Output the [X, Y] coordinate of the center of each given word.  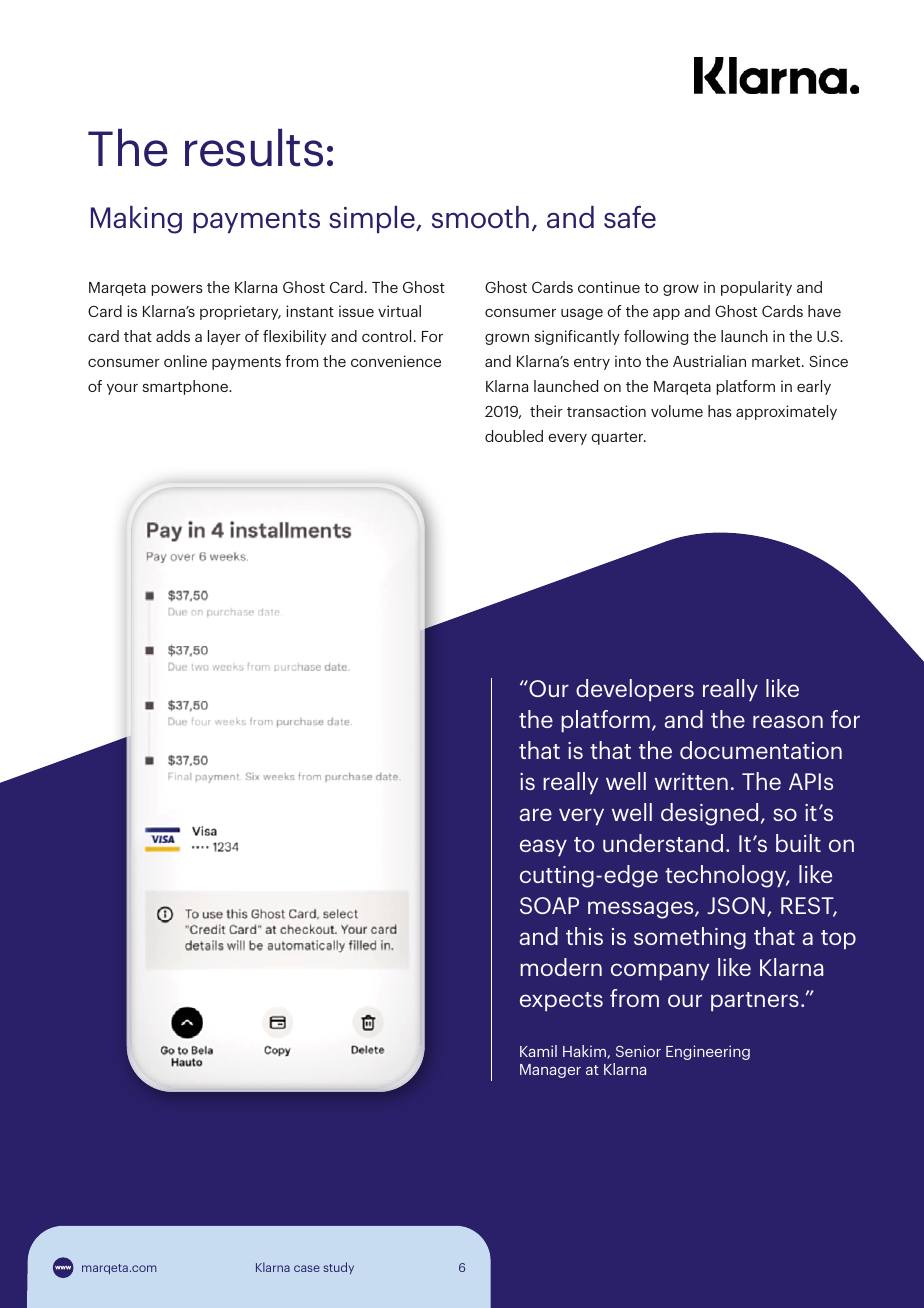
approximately [786, 412]
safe [630, 216]
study [338, 1268]
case [307, 1268]
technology [727, 876]
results [254, 148]
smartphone [186, 387]
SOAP [549, 905]
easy [543, 847]
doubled [514, 436]
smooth [480, 217]
